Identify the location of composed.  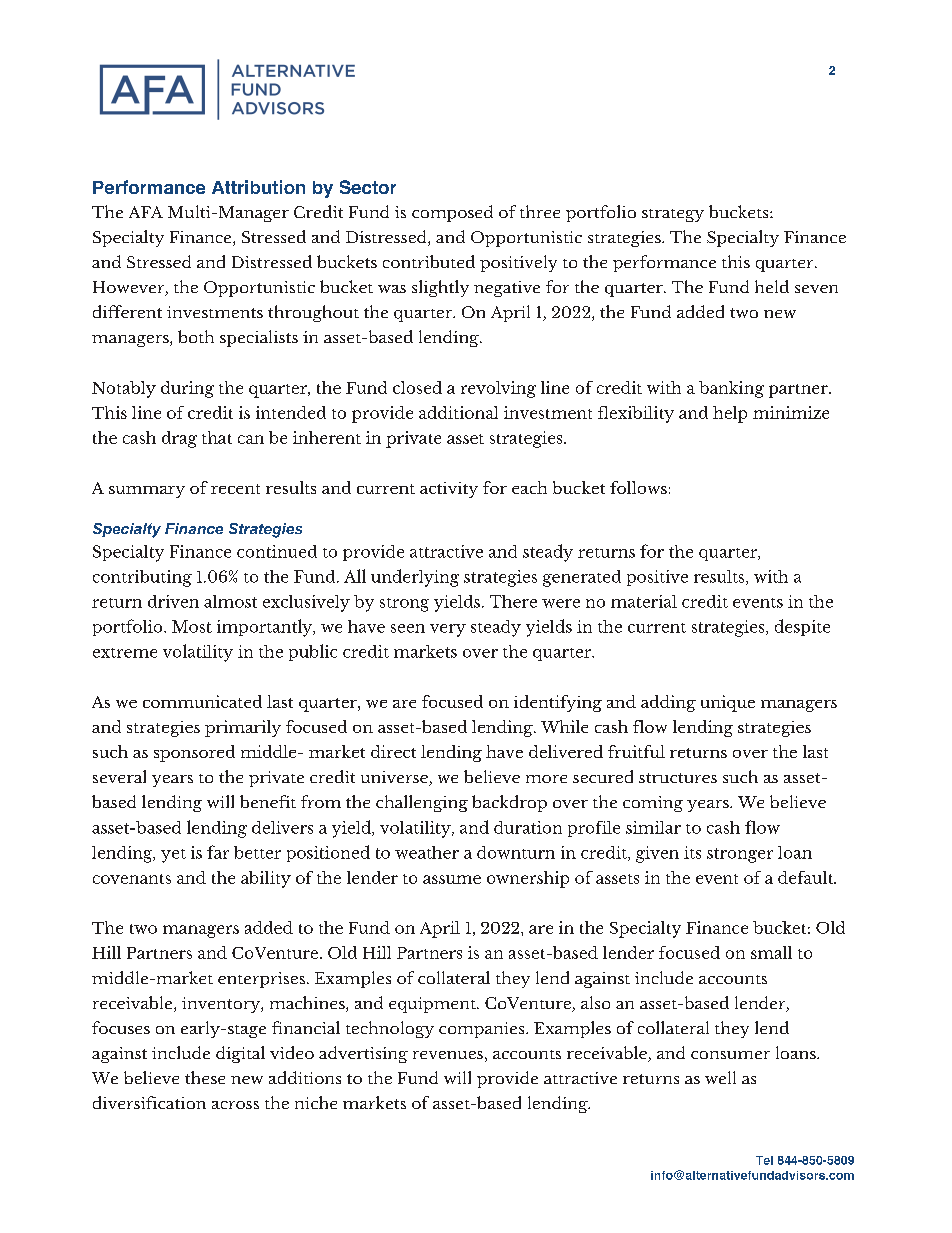
(452, 213).
